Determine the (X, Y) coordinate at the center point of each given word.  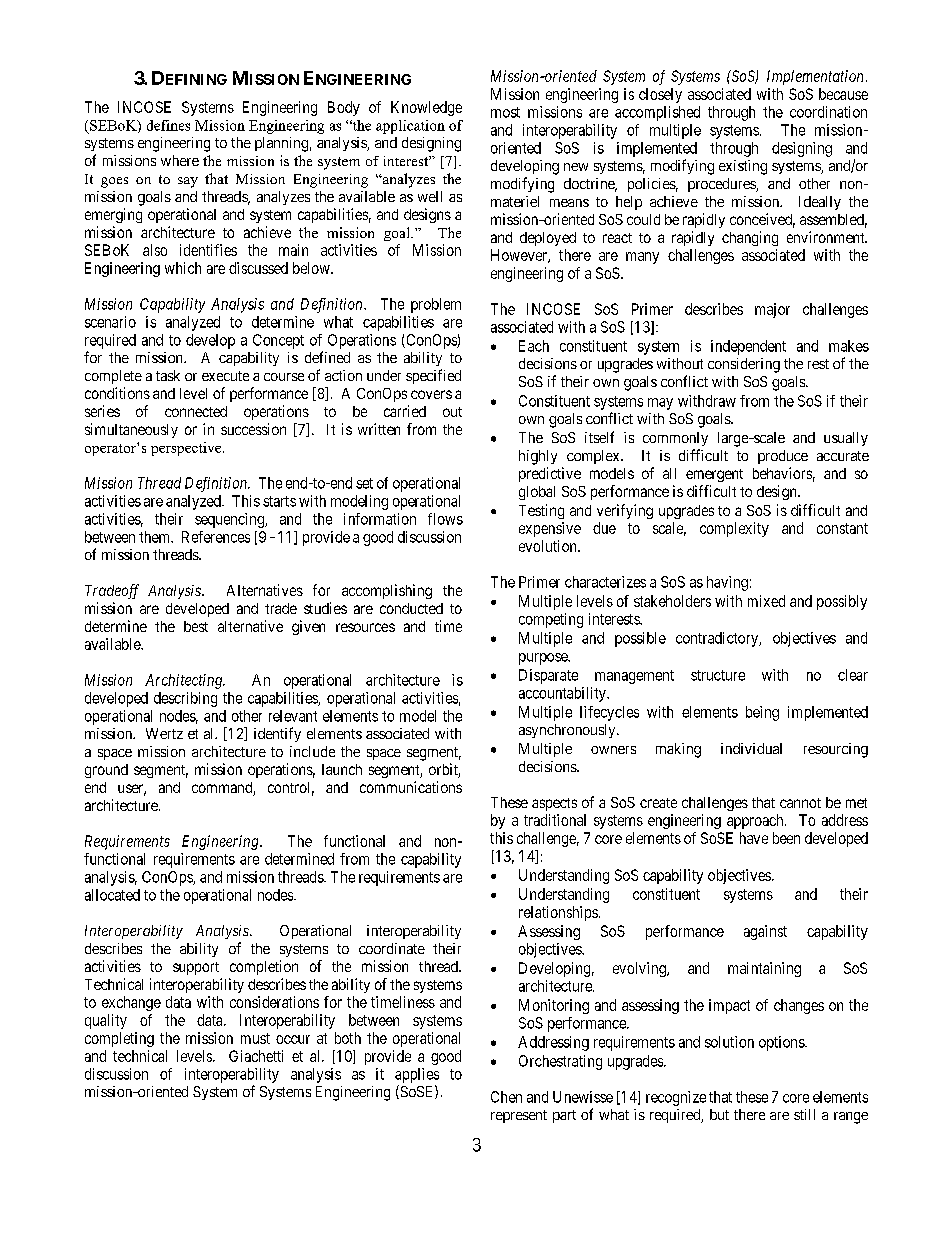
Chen (506, 1097)
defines (168, 125)
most (505, 112)
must (255, 1038)
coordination (828, 112)
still (804, 1114)
